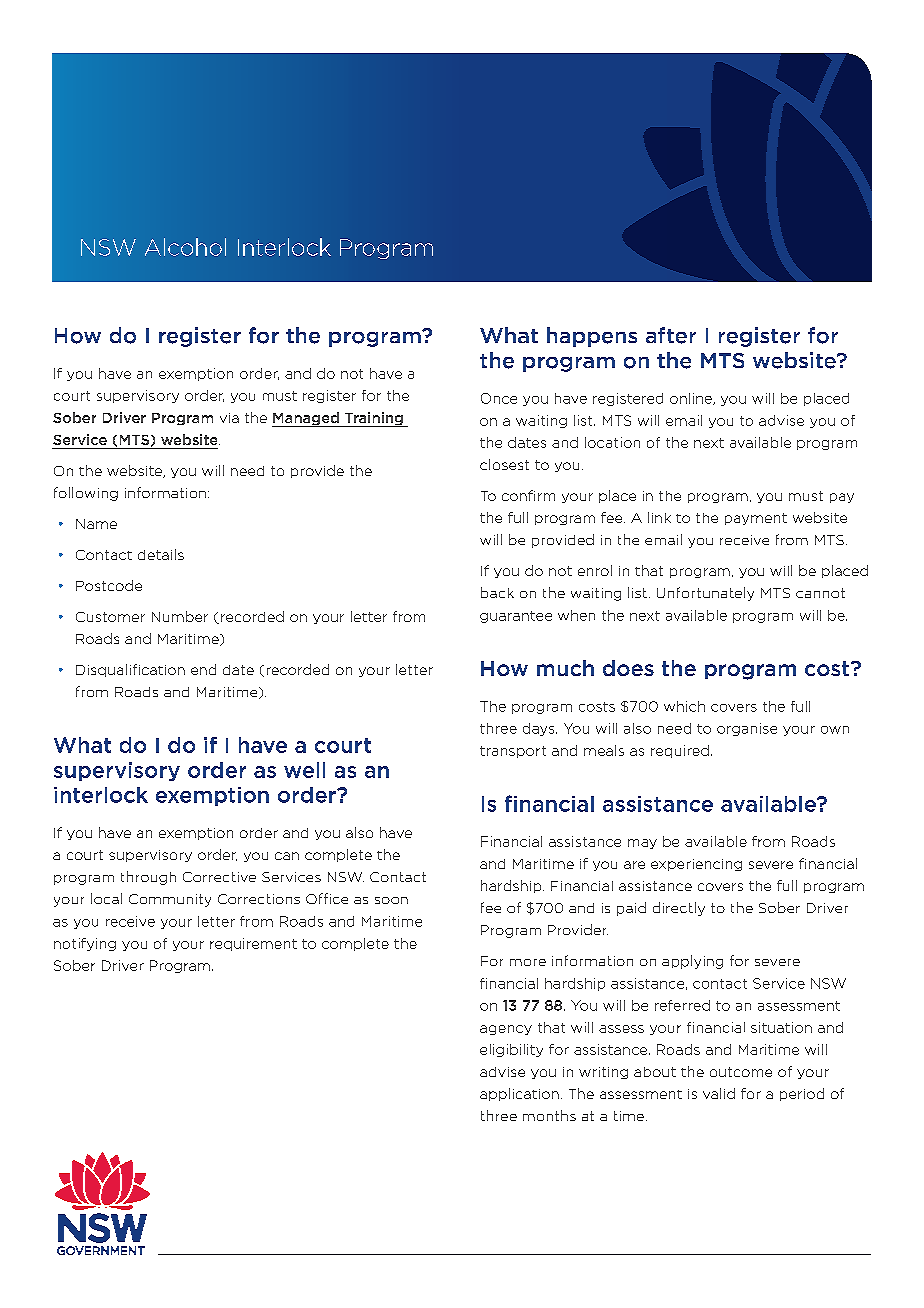 The width and height of the screenshot is (924, 1308). I want to click on happens, so click(592, 337).
